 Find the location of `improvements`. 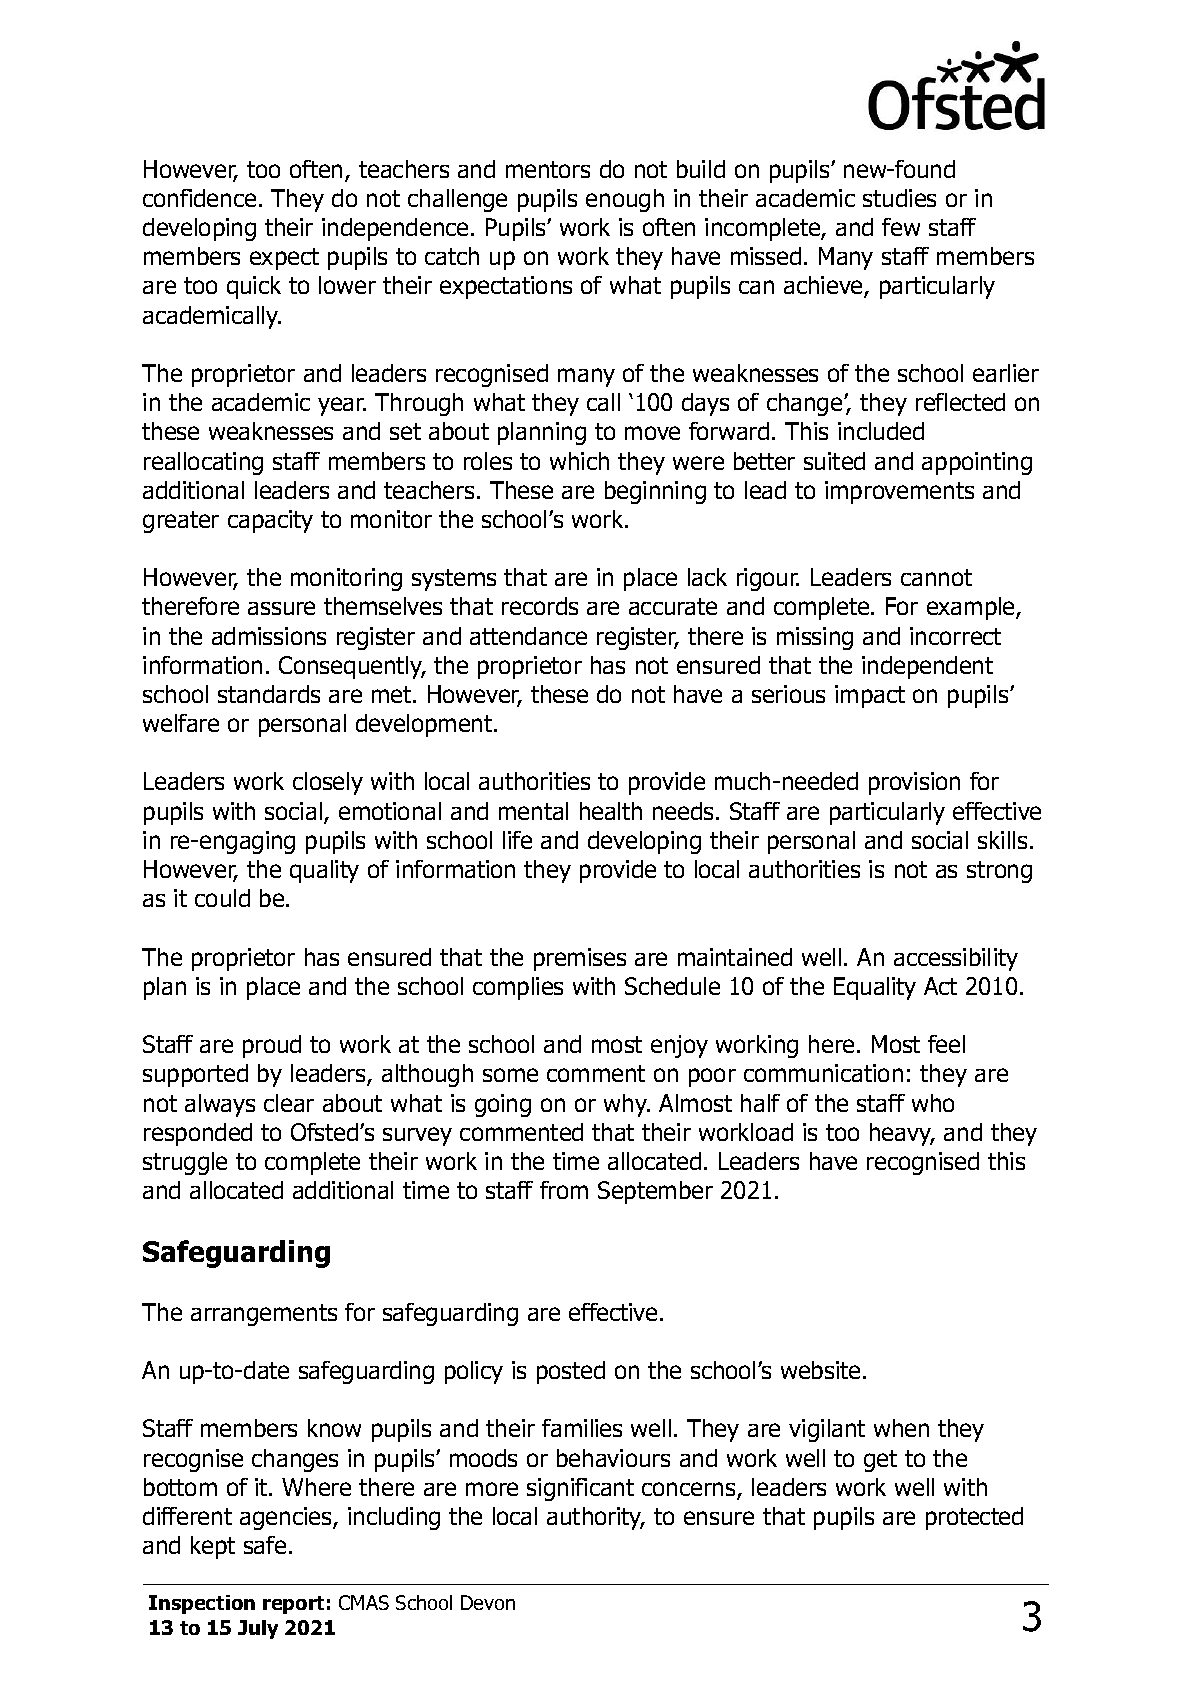

improvements is located at coordinates (899, 492).
